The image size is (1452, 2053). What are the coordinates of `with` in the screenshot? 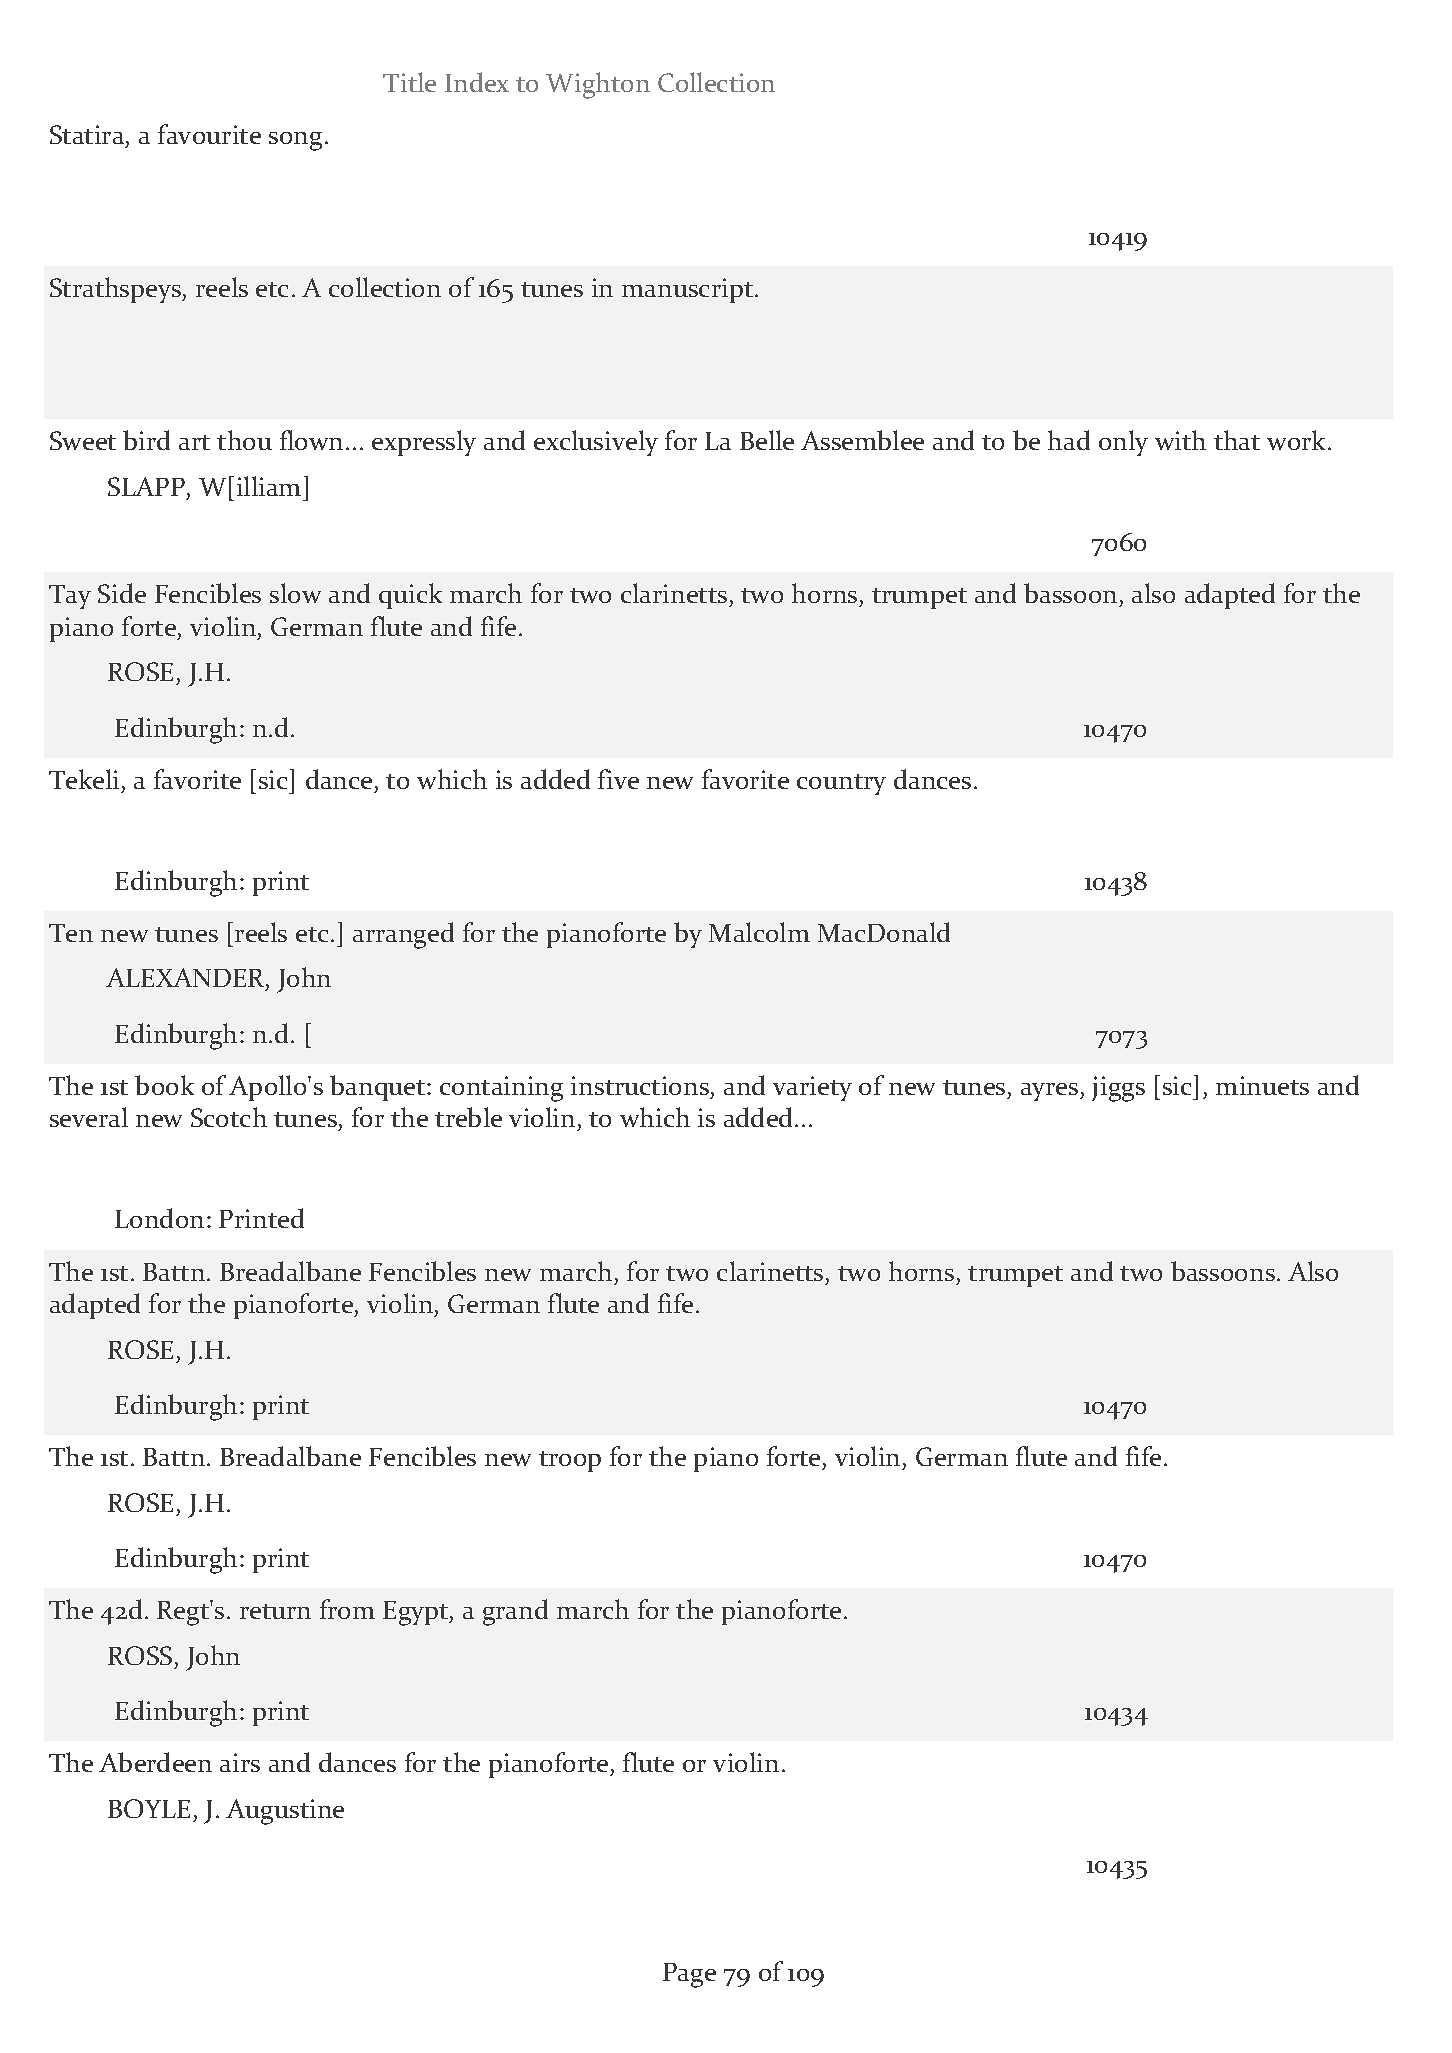 It's located at (1180, 440).
